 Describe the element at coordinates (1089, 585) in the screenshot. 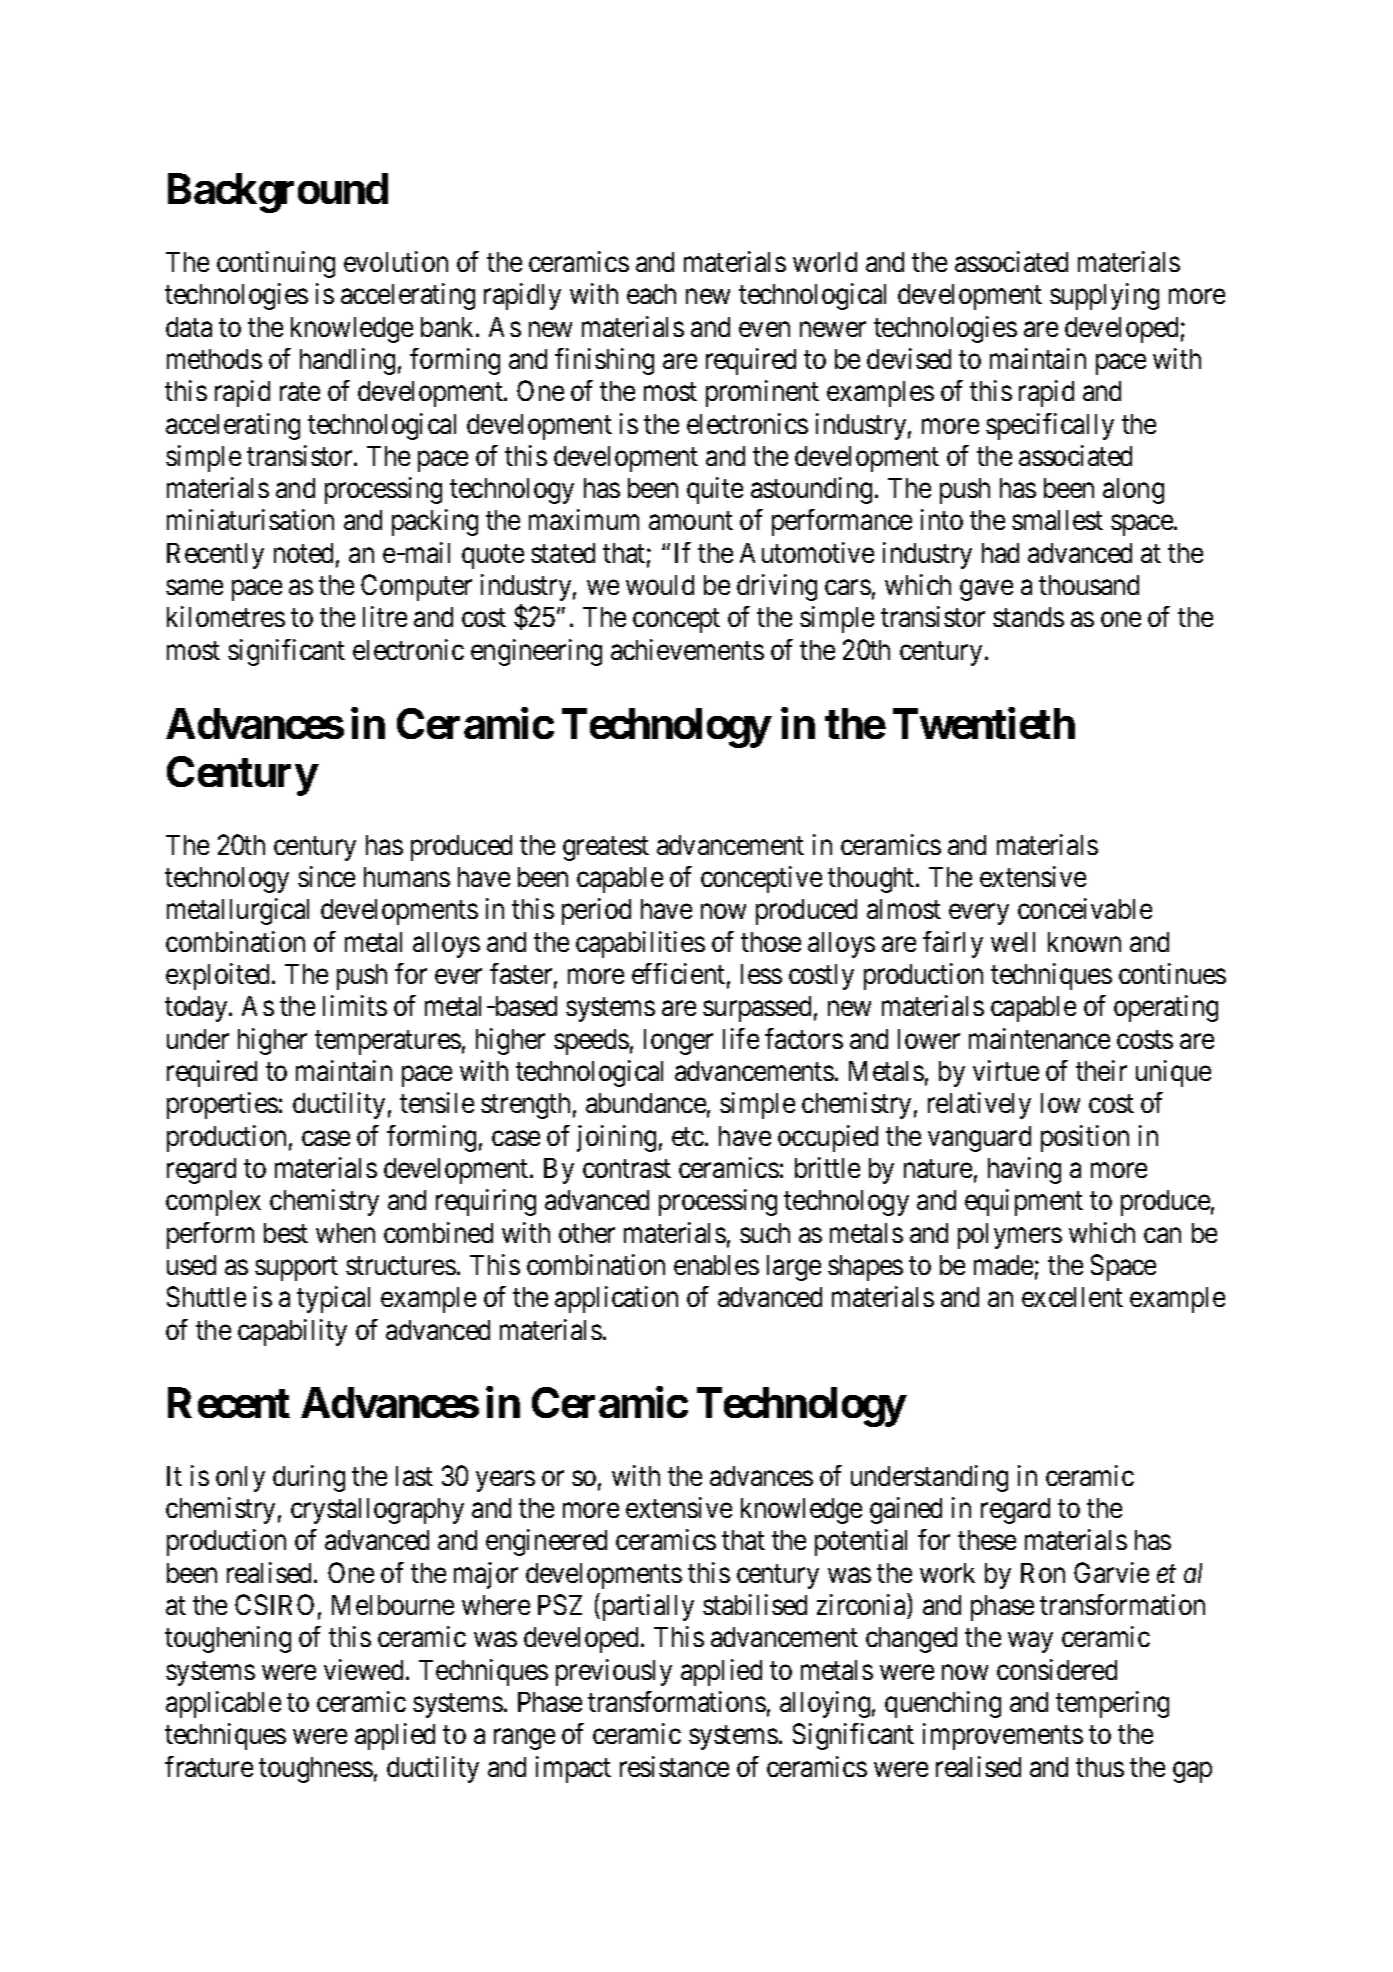

I see `thousand` at that location.
